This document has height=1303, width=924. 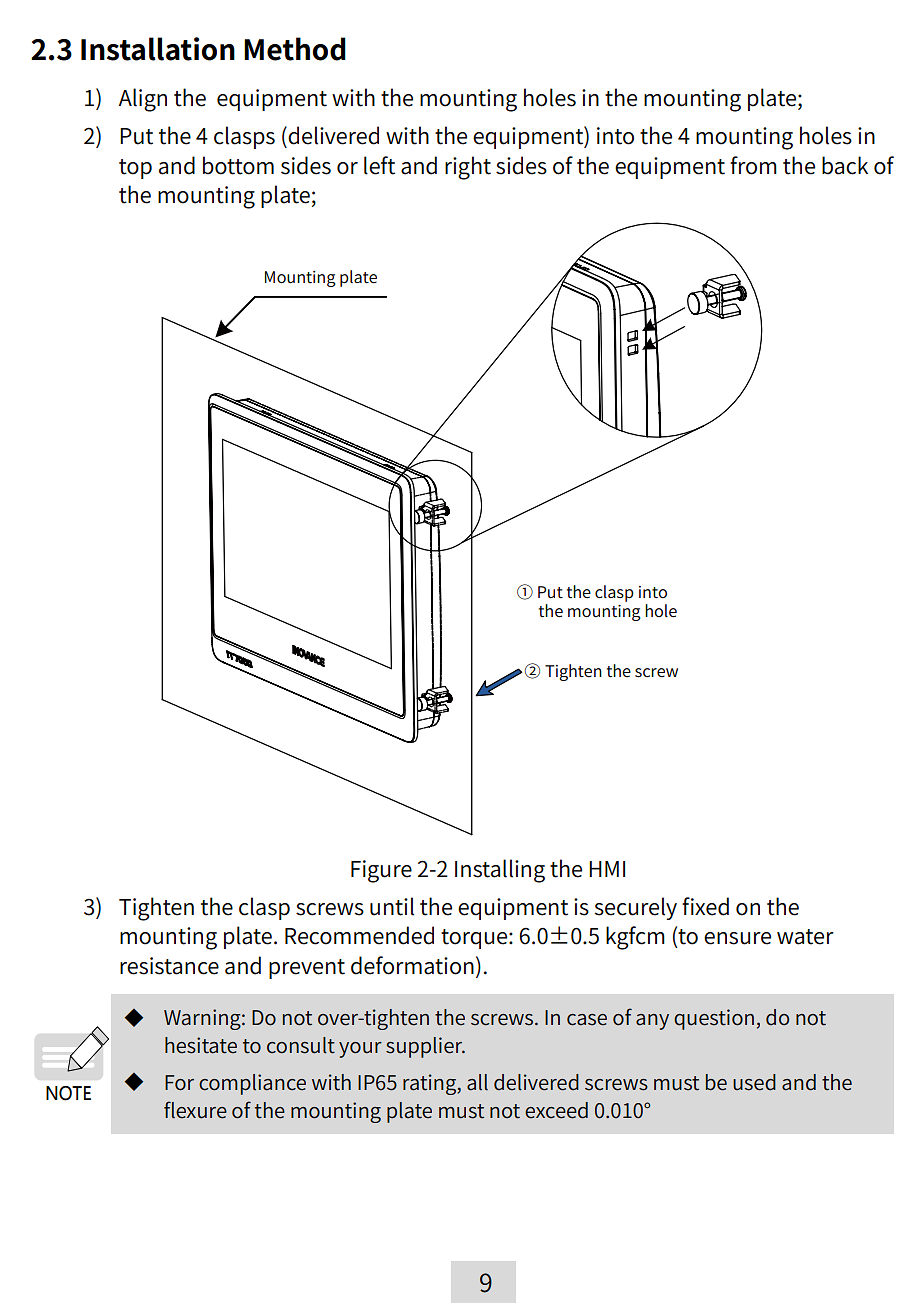 What do you see at coordinates (381, 871) in the document?
I see `Figure` at bounding box center [381, 871].
